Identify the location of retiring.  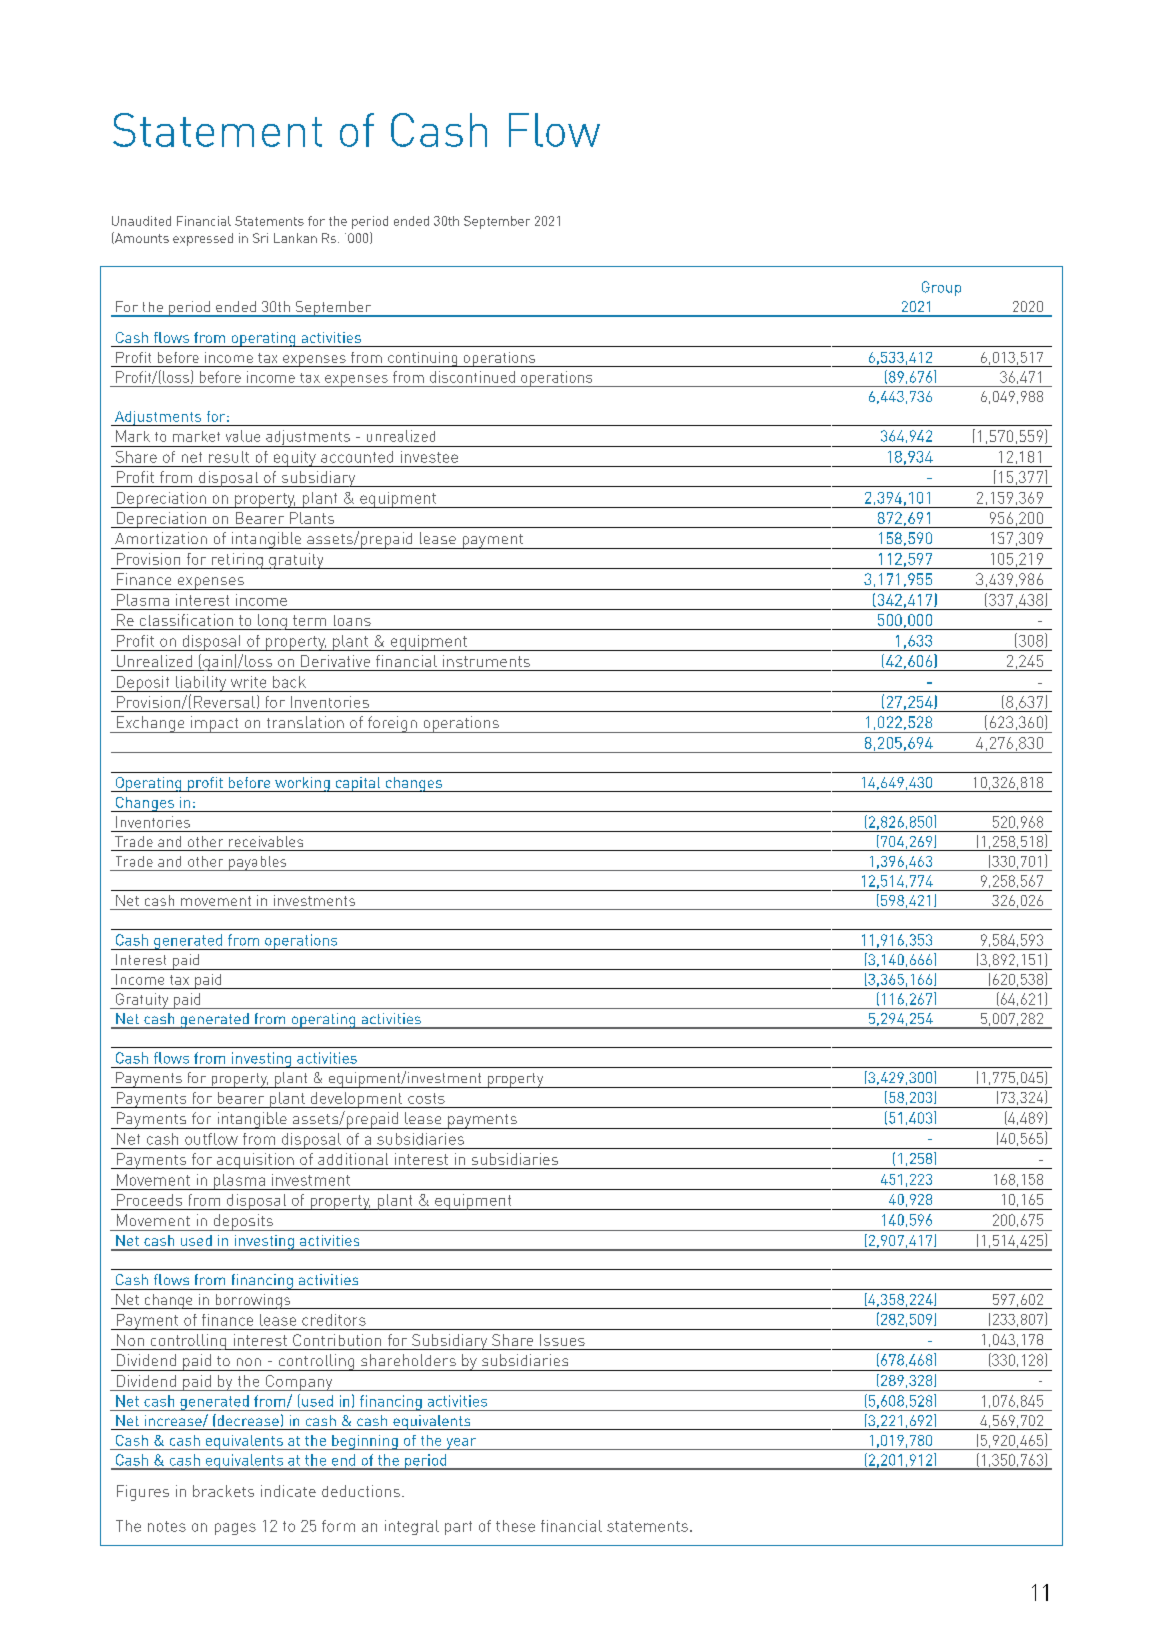
(237, 561).
